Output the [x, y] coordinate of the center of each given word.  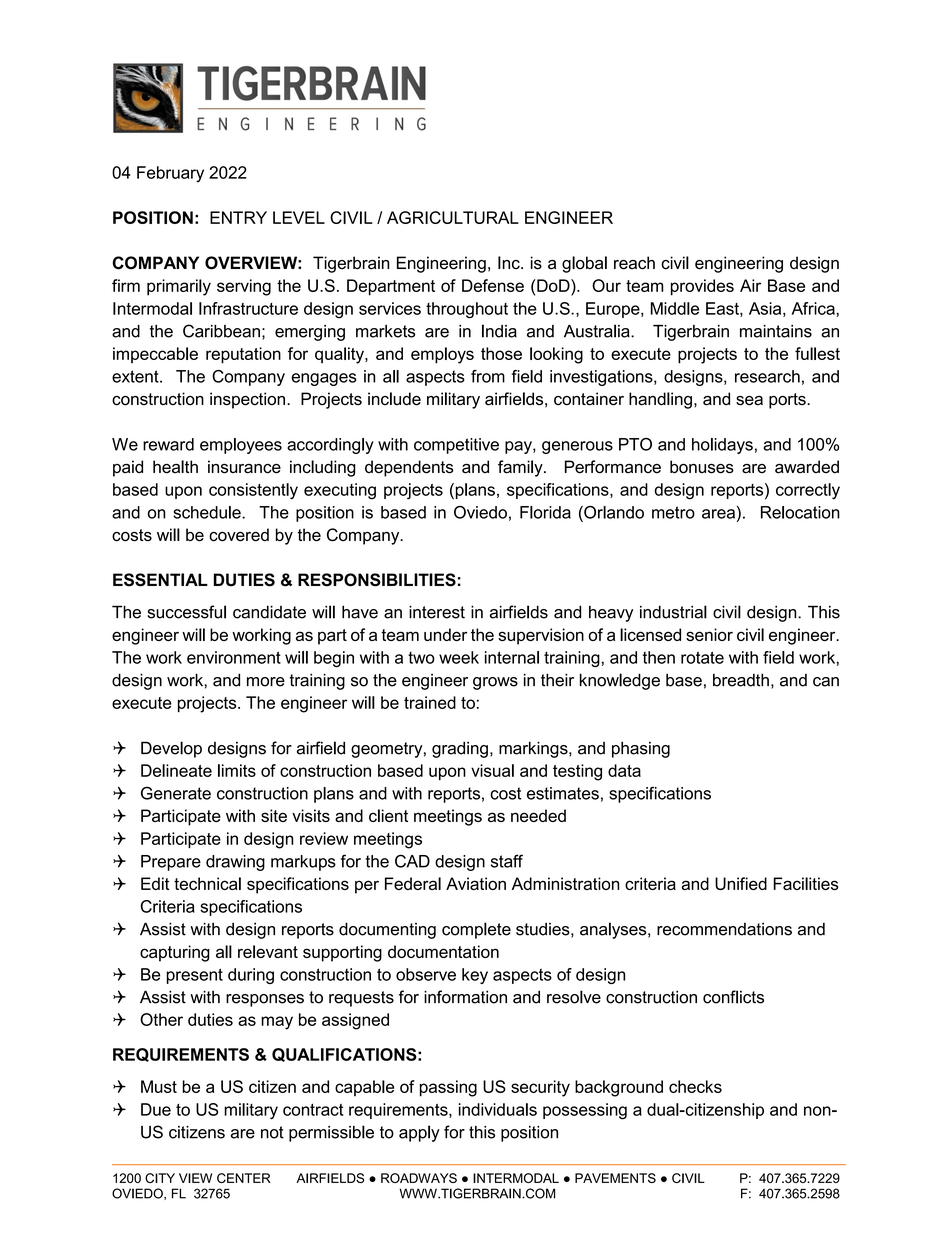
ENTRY [238, 217]
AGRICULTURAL [453, 217]
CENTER [244, 1178]
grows [495, 683]
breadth [741, 680]
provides [702, 287]
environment [234, 657]
